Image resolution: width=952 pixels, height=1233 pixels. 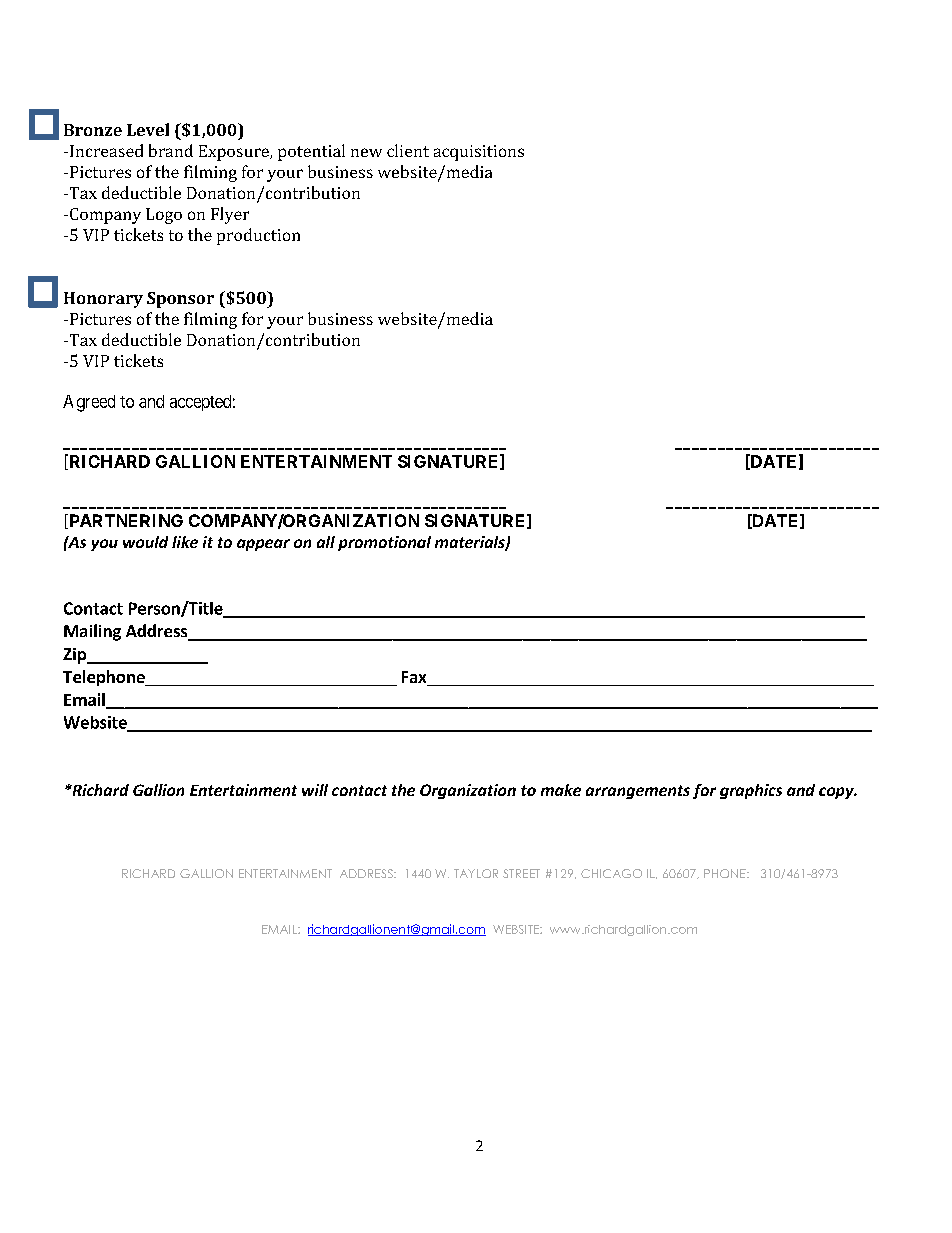 What do you see at coordinates (408, 150) in the screenshot?
I see `client` at bounding box center [408, 150].
